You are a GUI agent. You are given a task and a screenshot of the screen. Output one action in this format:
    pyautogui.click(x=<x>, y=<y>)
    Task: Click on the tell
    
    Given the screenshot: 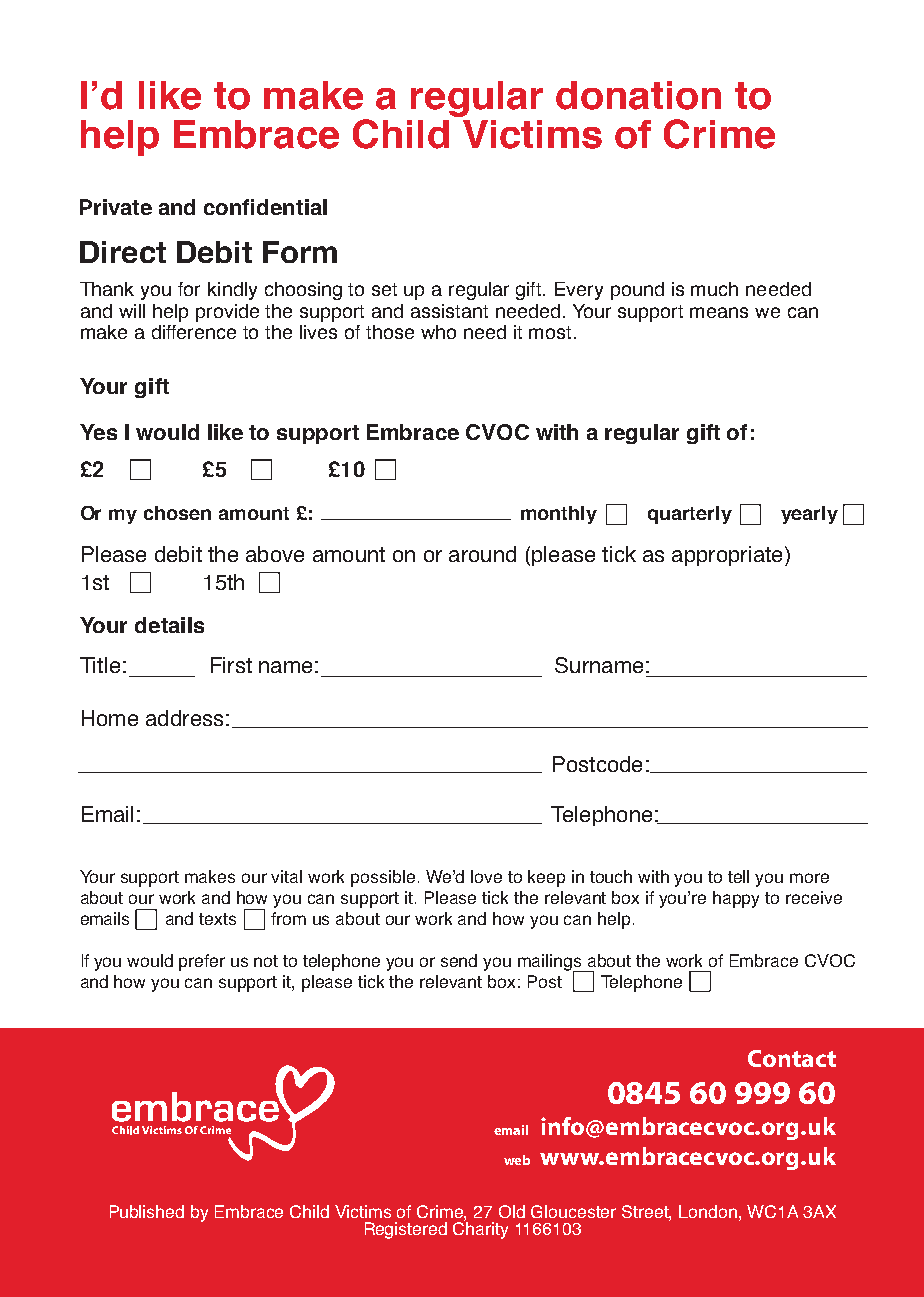 What is the action you would take?
    pyautogui.click(x=738, y=876)
